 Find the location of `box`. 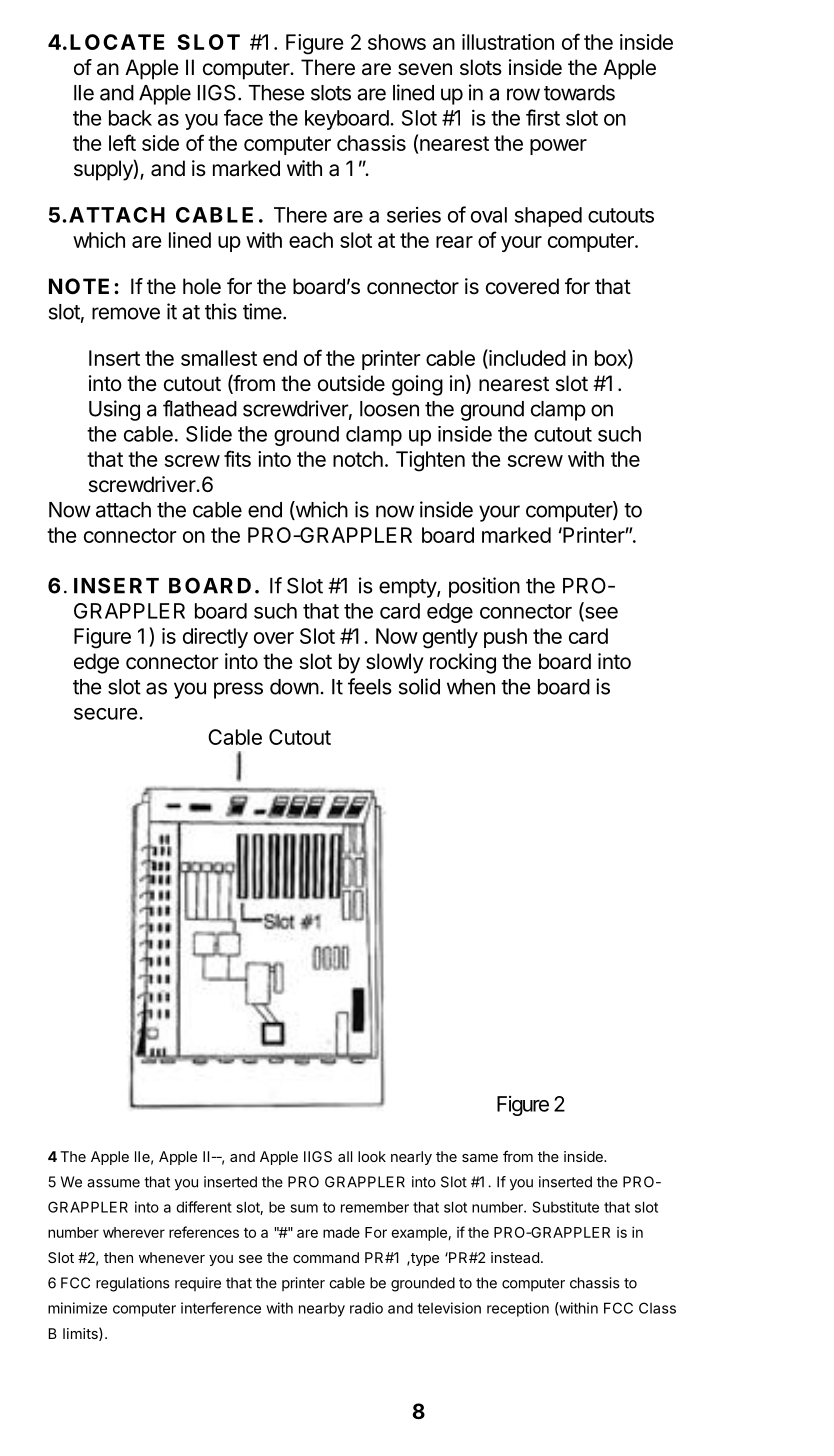

box is located at coordinates (612, 358).
